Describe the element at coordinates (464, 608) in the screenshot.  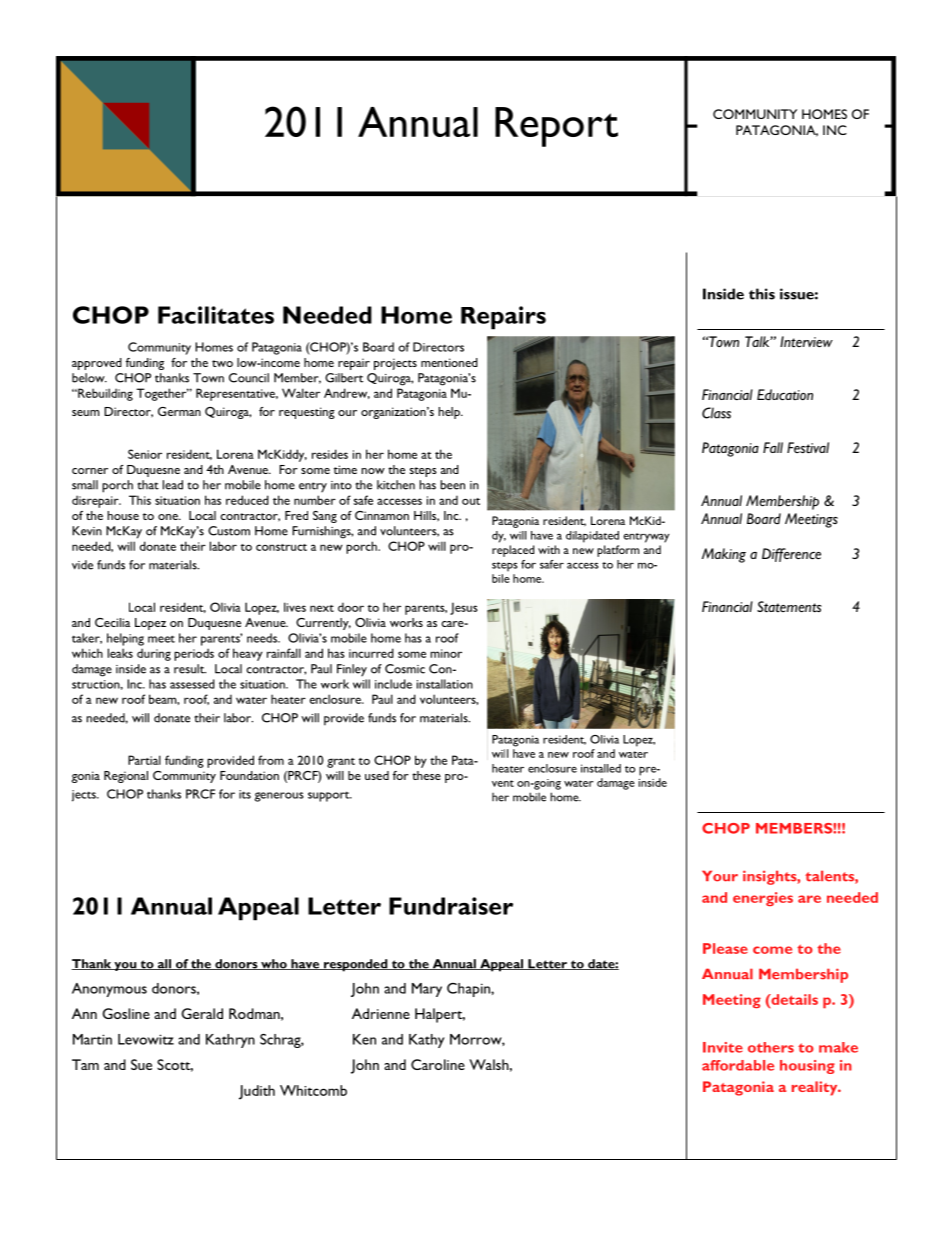
I see `Jesus` at that location.
